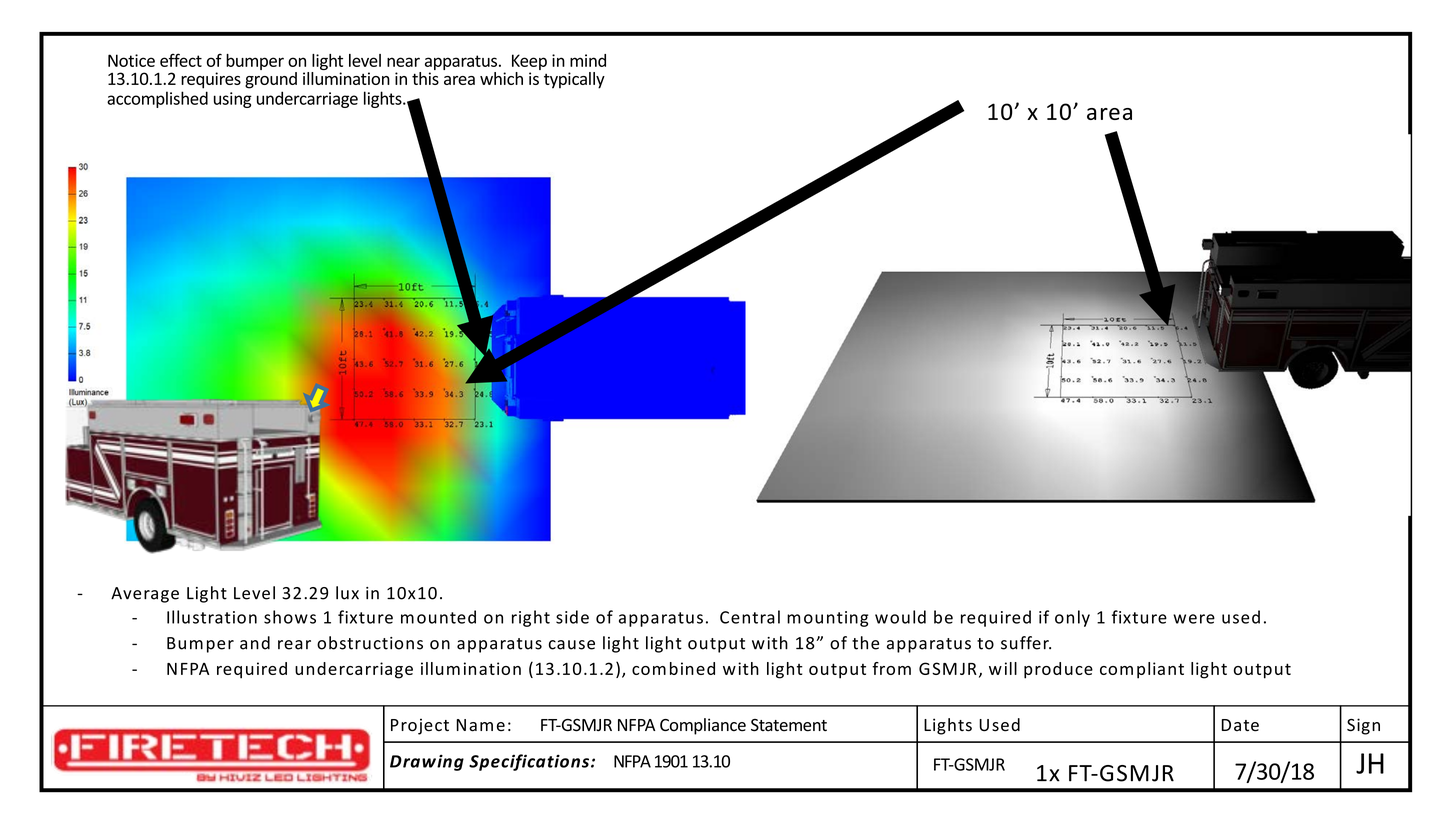  Describe the element at coordinates (588, 60) in the screenshot. I see `mind` at that location.
